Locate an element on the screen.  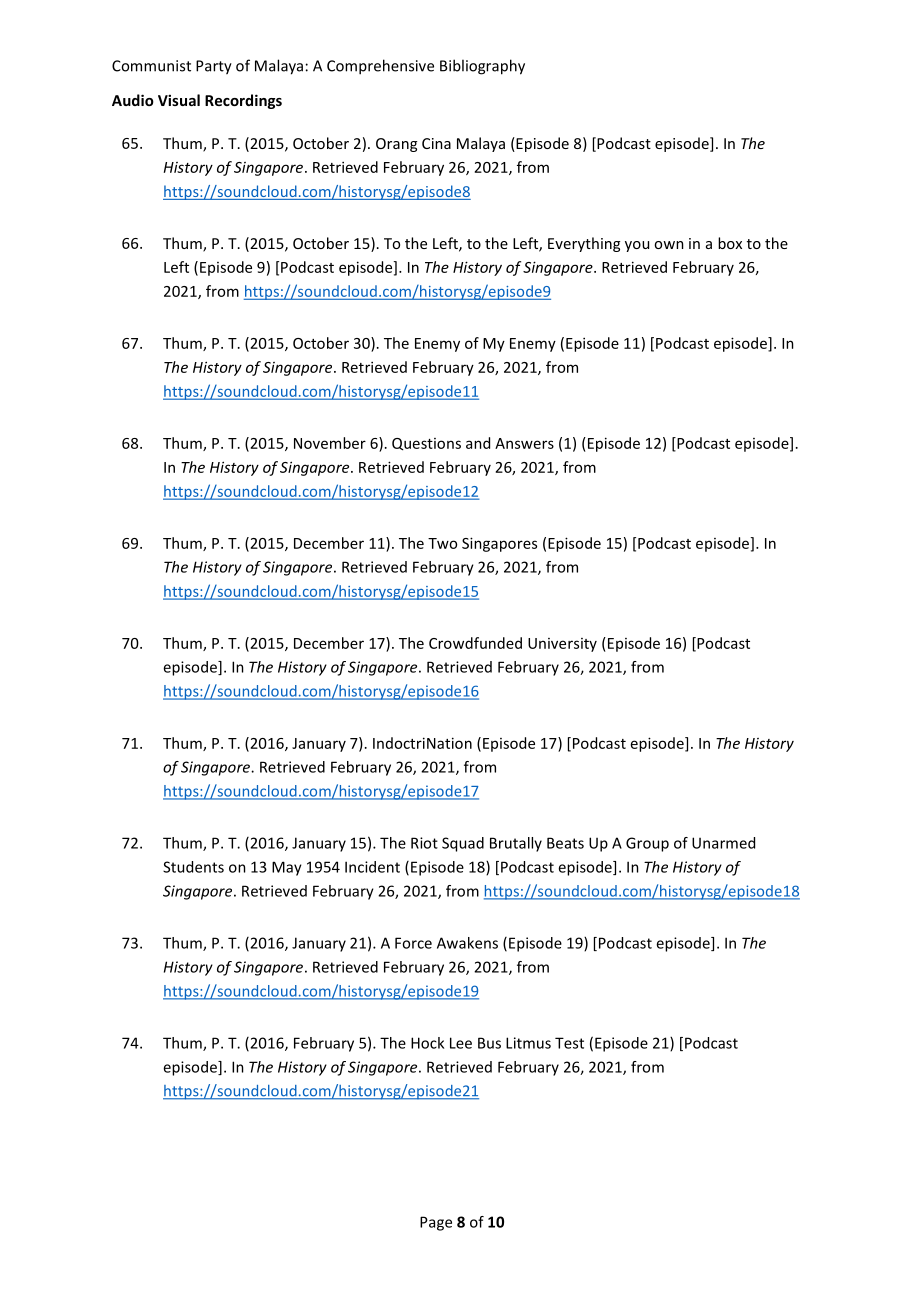
own is located at coordinates (669, 245).
